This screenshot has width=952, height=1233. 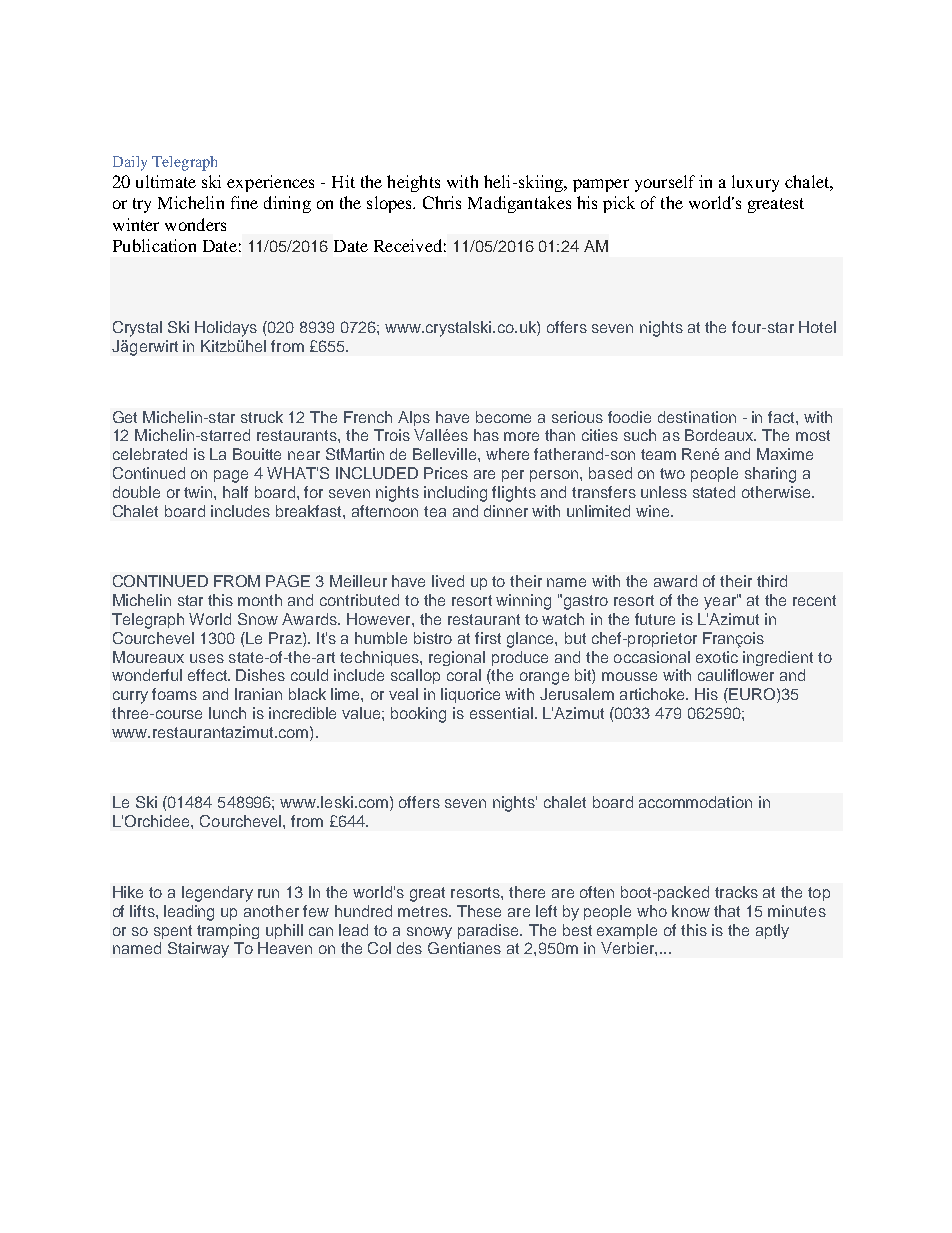 I want to click on third, so click(x=772, y=581).
